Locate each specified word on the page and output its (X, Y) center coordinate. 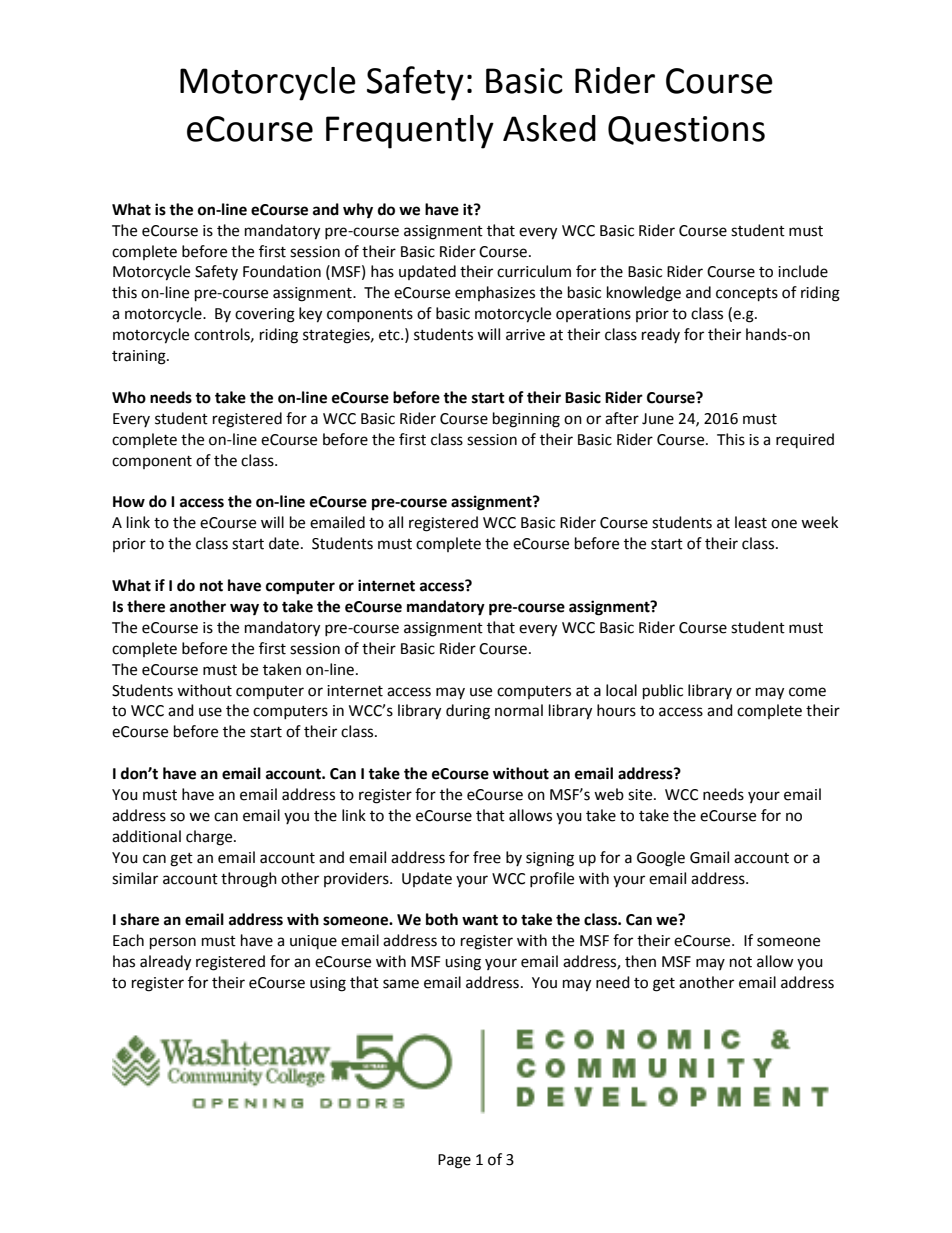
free (487, 857)
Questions (686, 130)
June (658, 419)
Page (454, 1161)
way (244, 609)
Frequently (410, 132)
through (249, 880)
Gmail (709, 857)
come (807, 692)
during (468, 712)
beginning (526, 420)
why (358, 211)
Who (129, 397)
